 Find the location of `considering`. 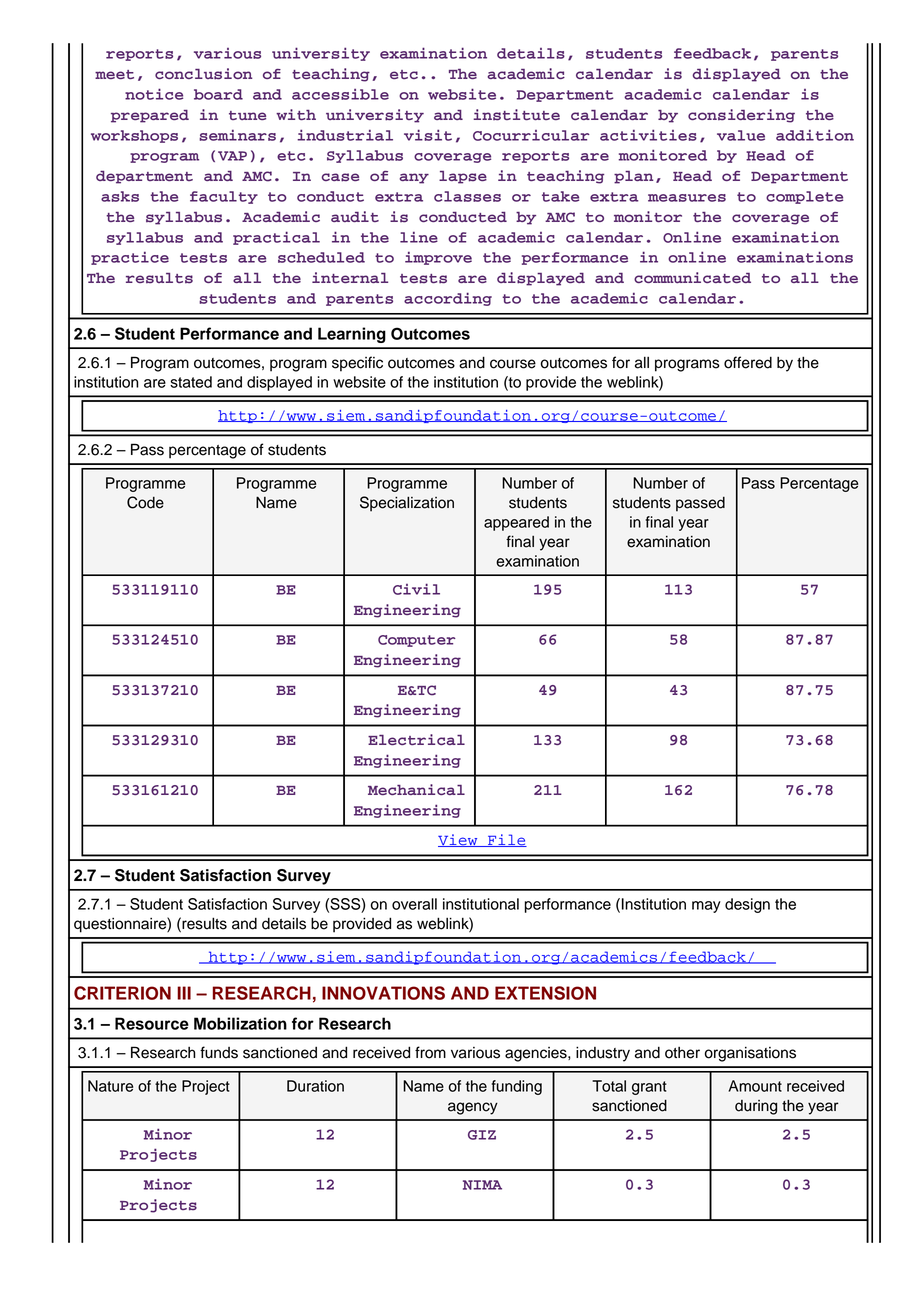

considering is located at coordinates (741, 116).
